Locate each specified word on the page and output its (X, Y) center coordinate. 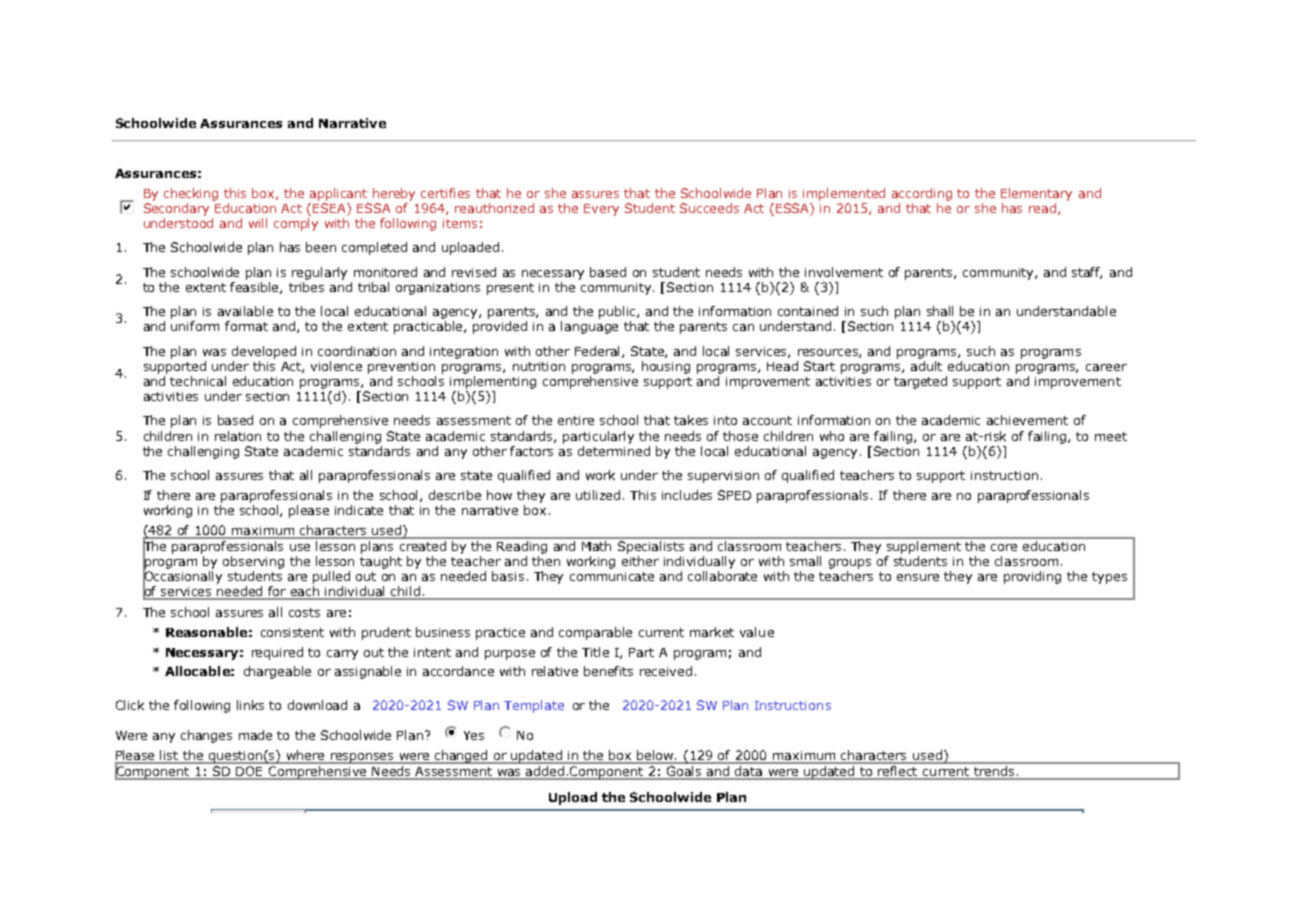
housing (666, 367)
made (255, 735)
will (258, 223)
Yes (474, 735)
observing (253, 562)
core (1004, 547)
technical (198, 381)
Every (601, 210)
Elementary (1036, 194)
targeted (920, 382)
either (640, 561)
